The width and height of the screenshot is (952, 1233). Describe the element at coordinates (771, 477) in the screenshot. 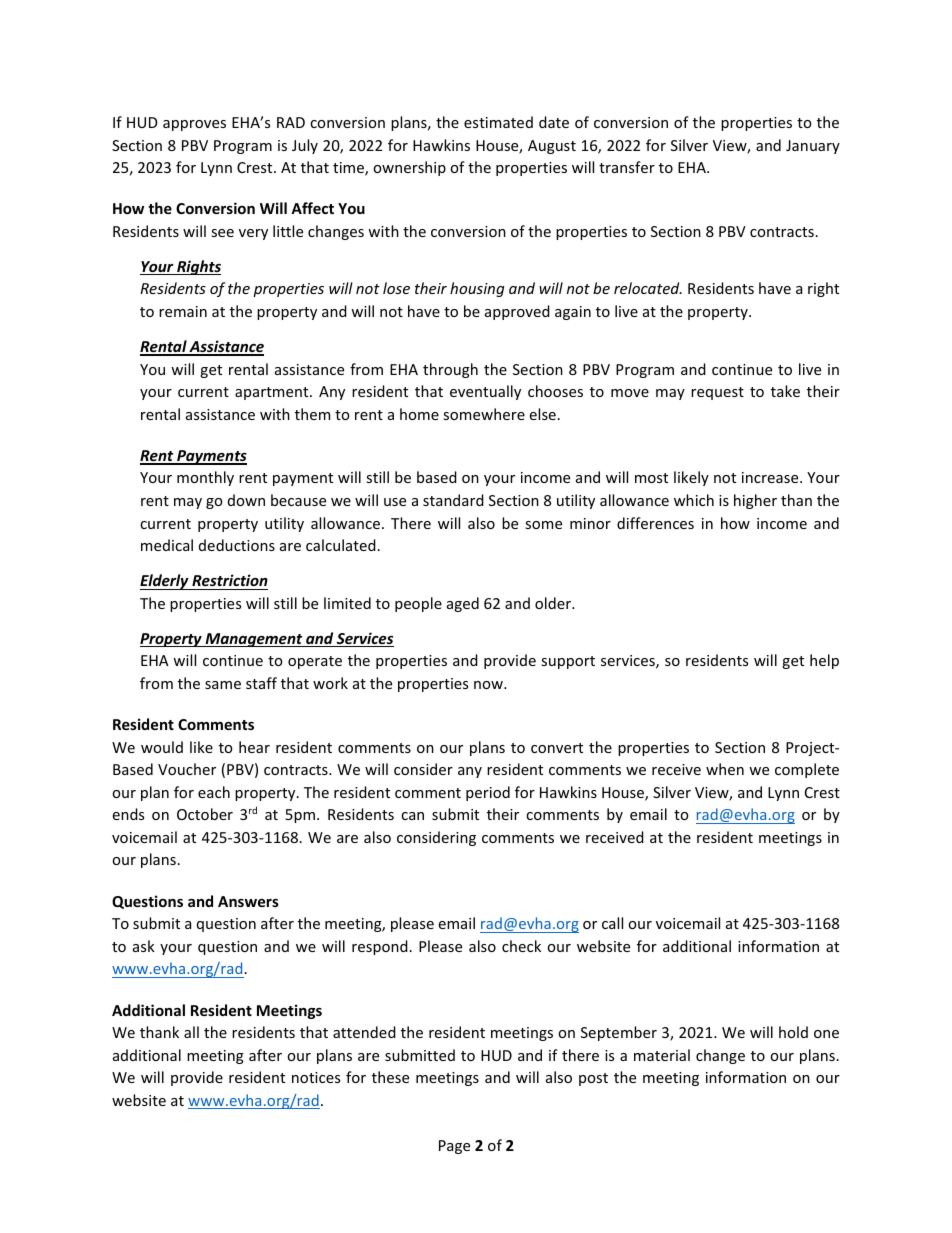

I see `increase` at that location.
